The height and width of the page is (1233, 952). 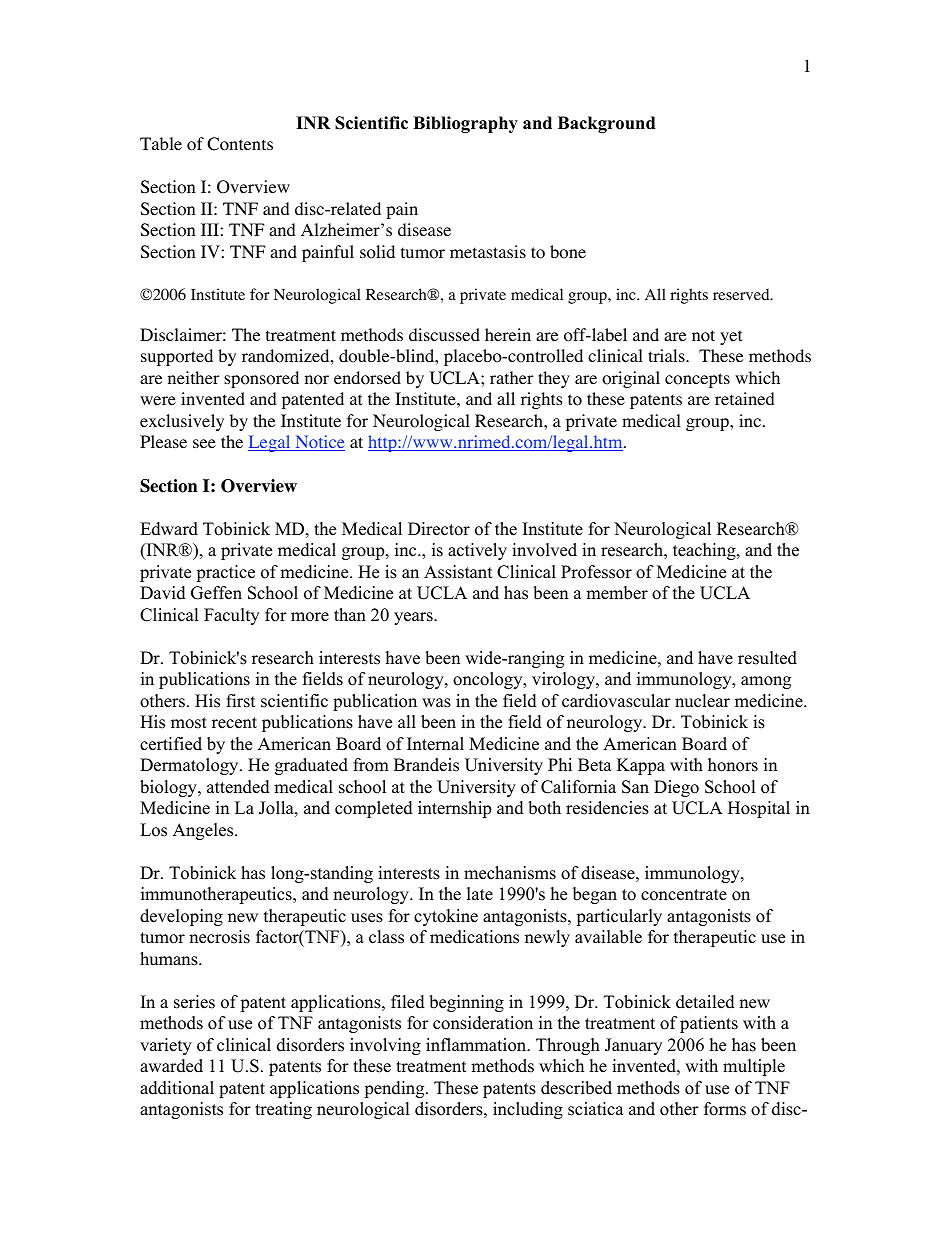 What do you see at coordinates (606, 124) in the page?
I see `Background` at bounding box center [606, 124].
